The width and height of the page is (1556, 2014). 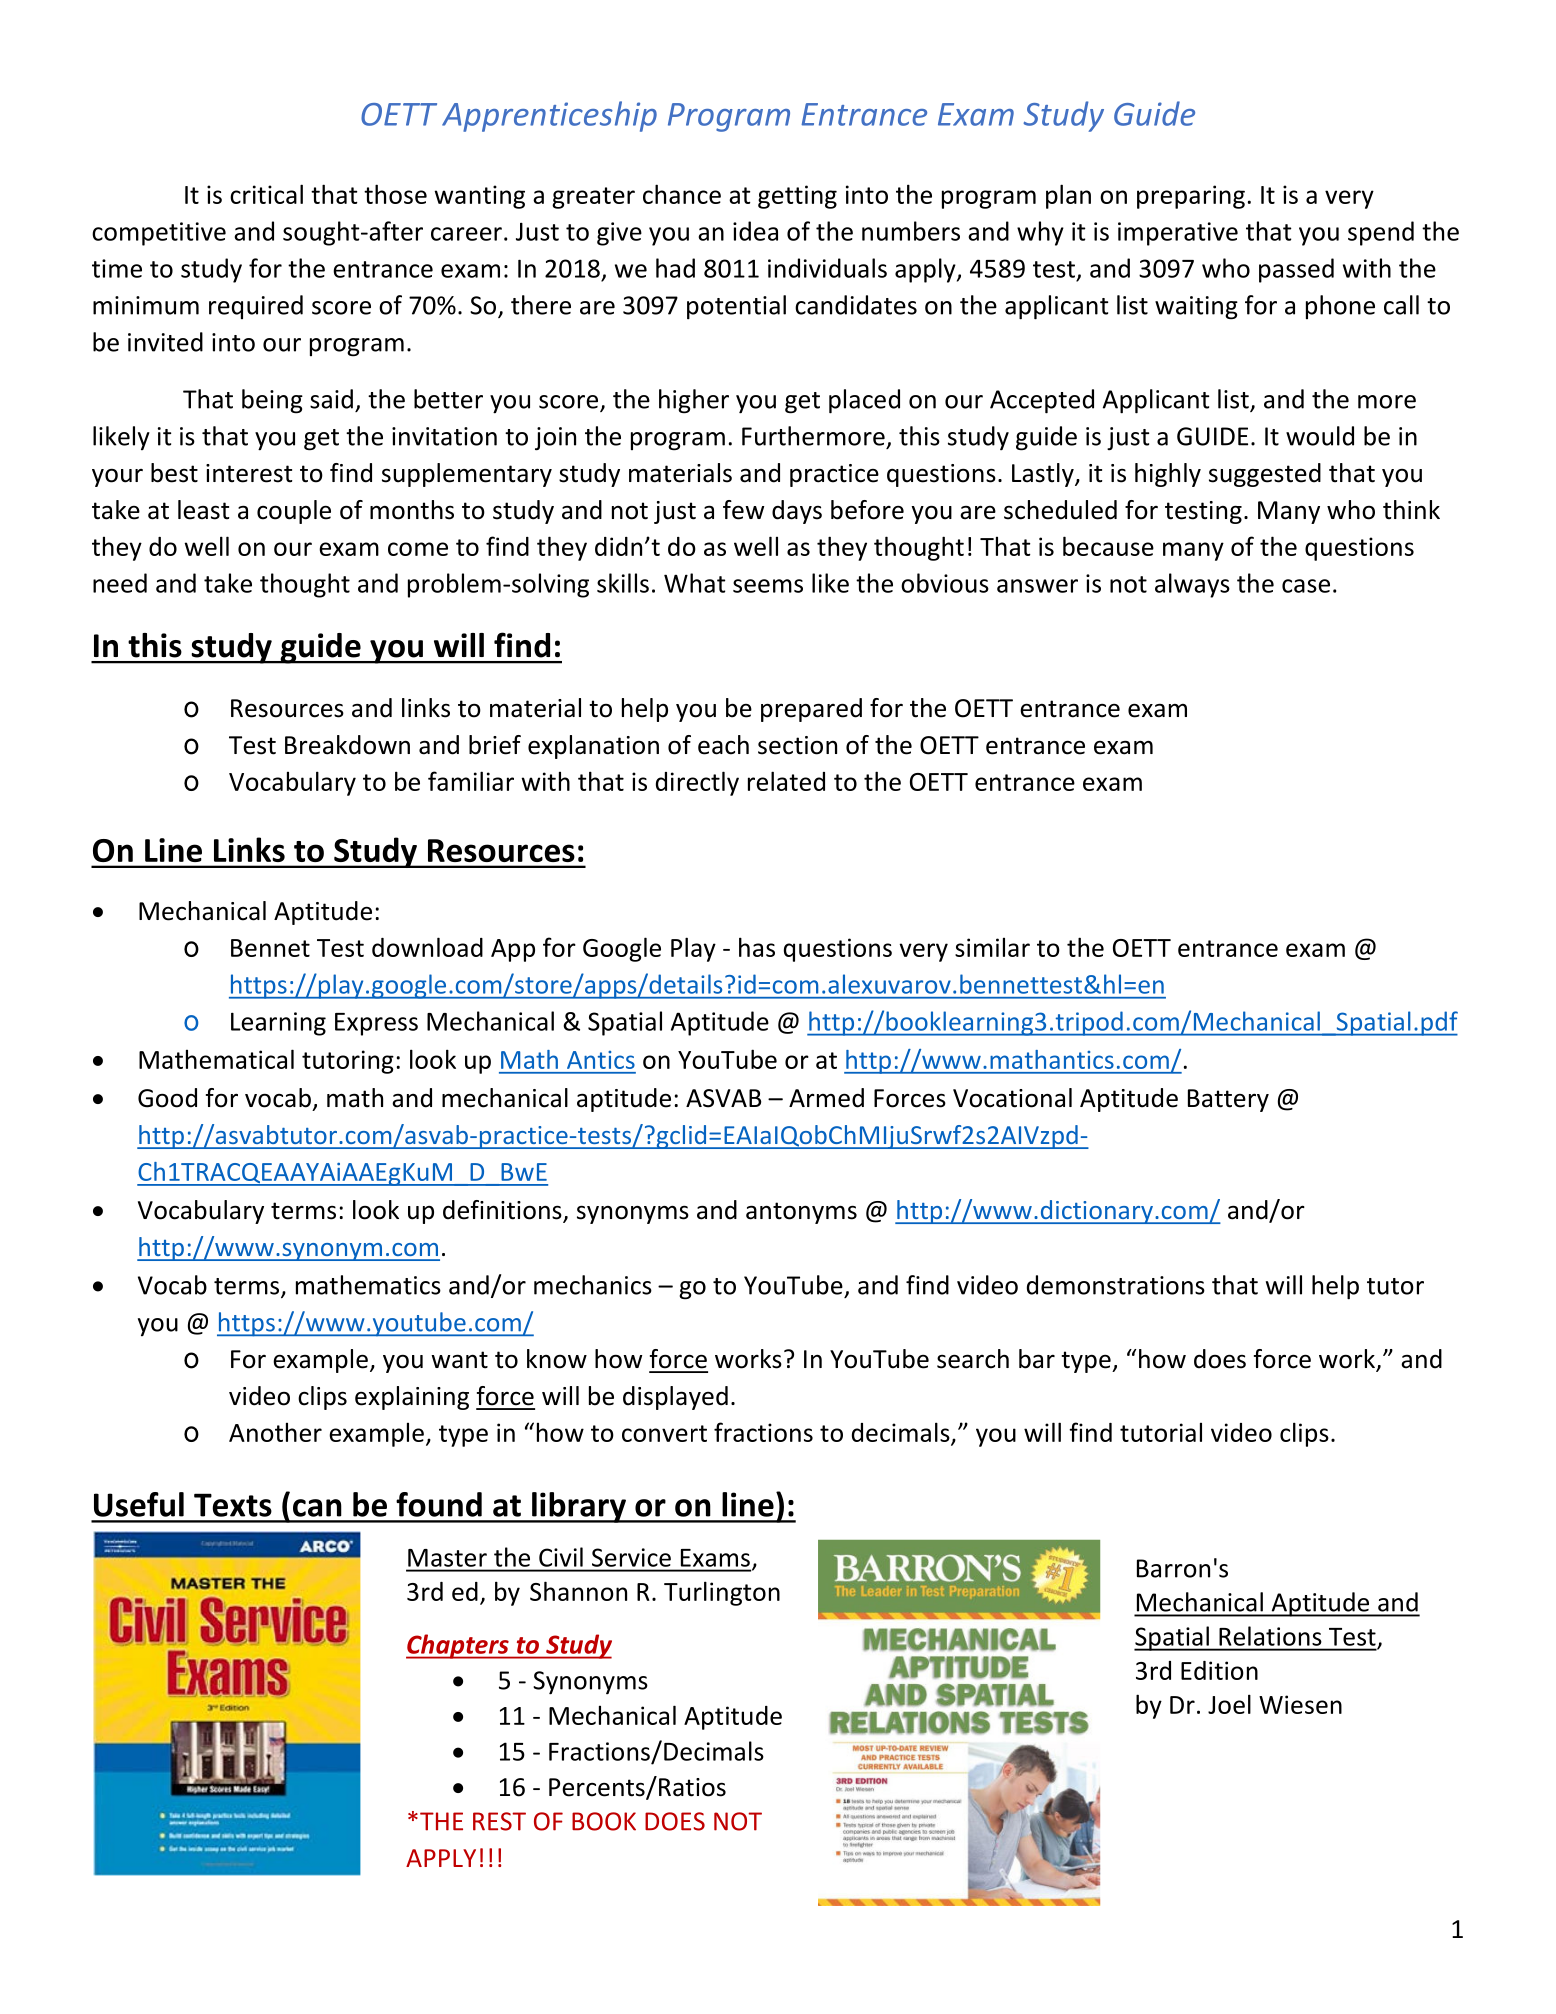 What do you see at coordinates (347, 745) in the page?
I see `Breakdown` at bounding box center [347, 745].
